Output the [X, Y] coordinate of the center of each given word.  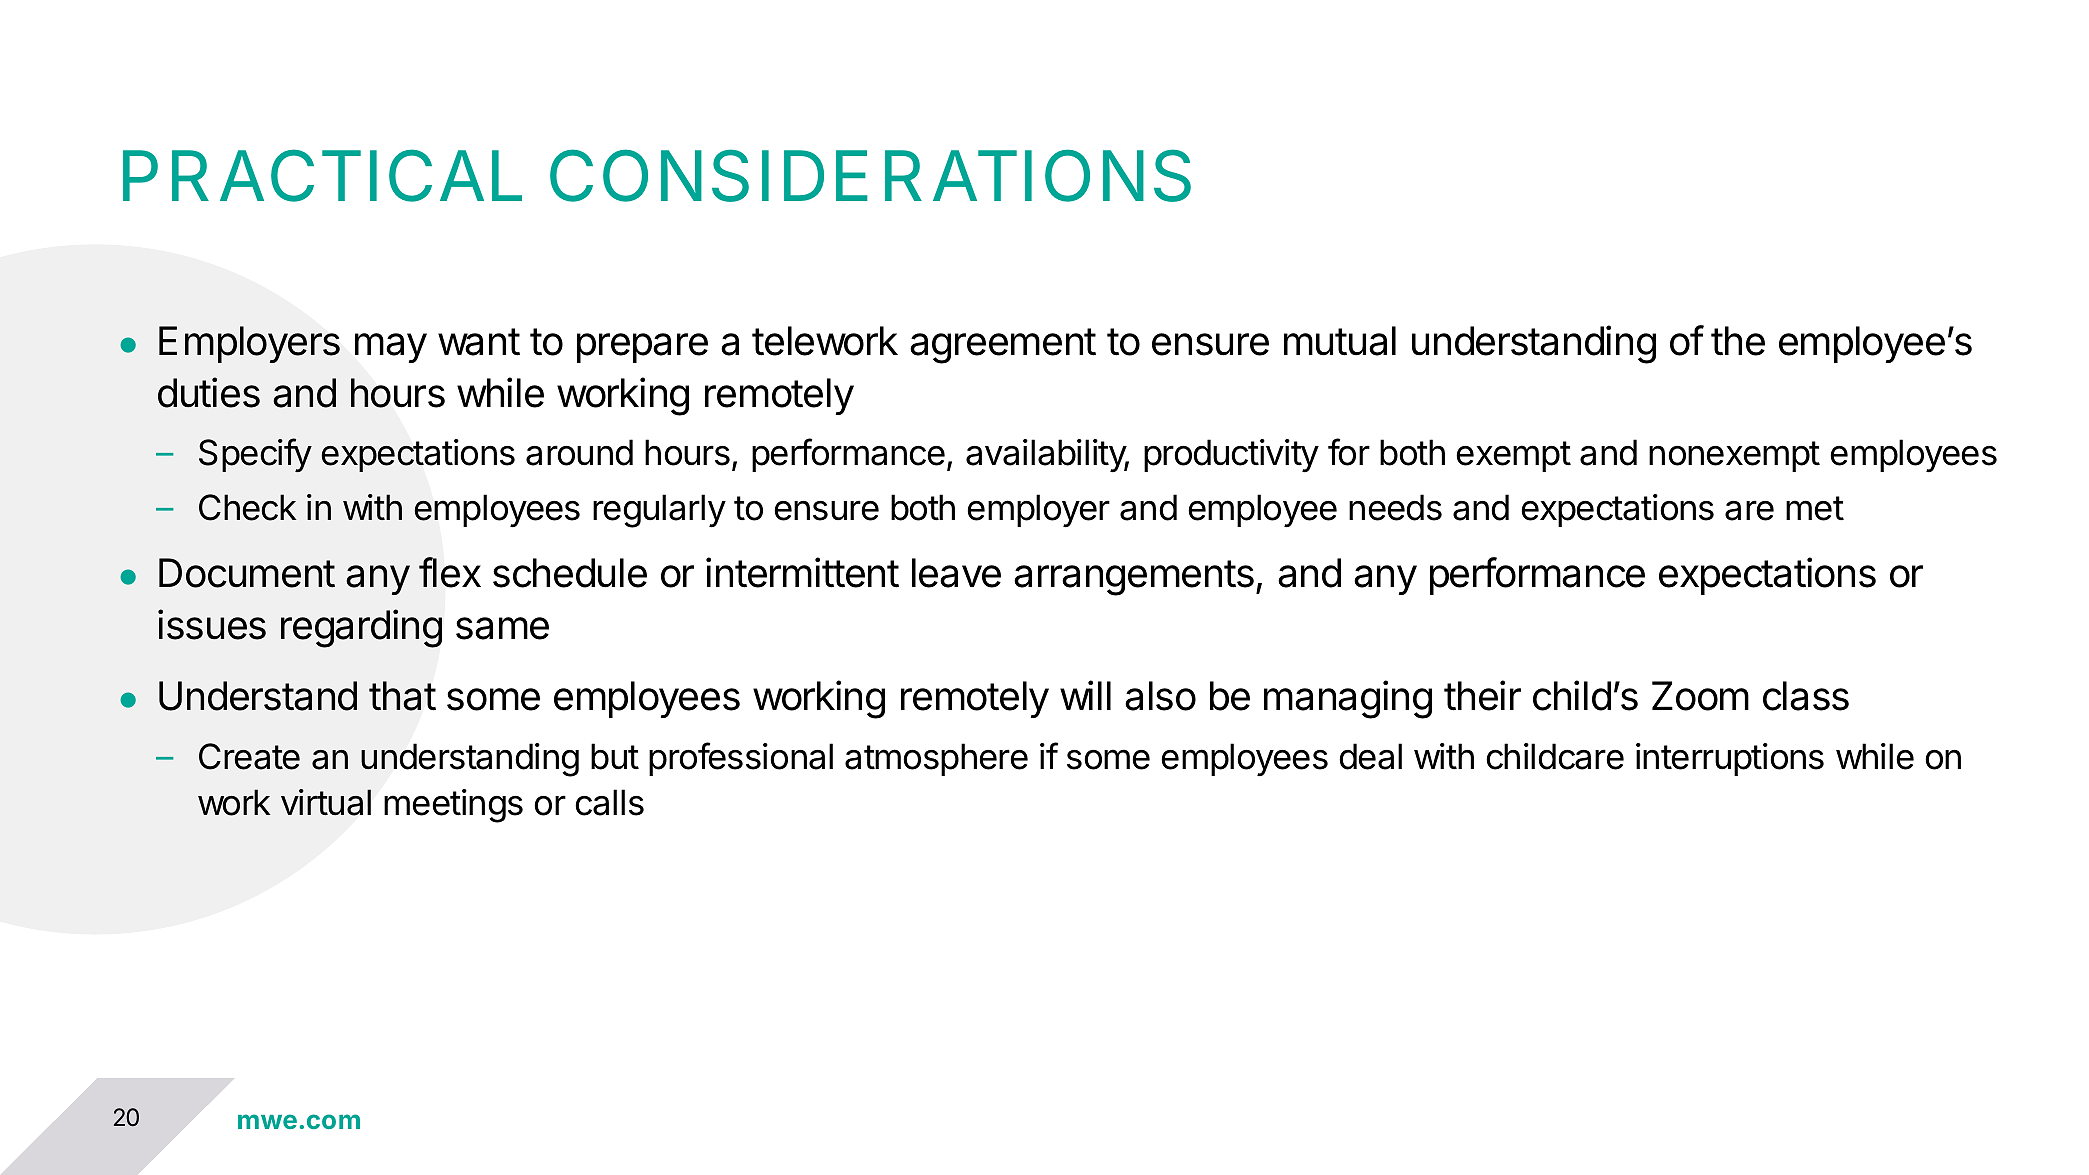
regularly [659, 511]
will [1085, 695]
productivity [1231, 456]
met [1815, 508]
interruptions [1730, 759]
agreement [1003, 346]
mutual [1340, 341]
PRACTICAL [322, 175]
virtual [326, 802]
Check [248, 507]
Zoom [1700, 696]
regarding [361, 628]
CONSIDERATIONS [870, 175]
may [391, 348]
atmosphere [936, 759]
